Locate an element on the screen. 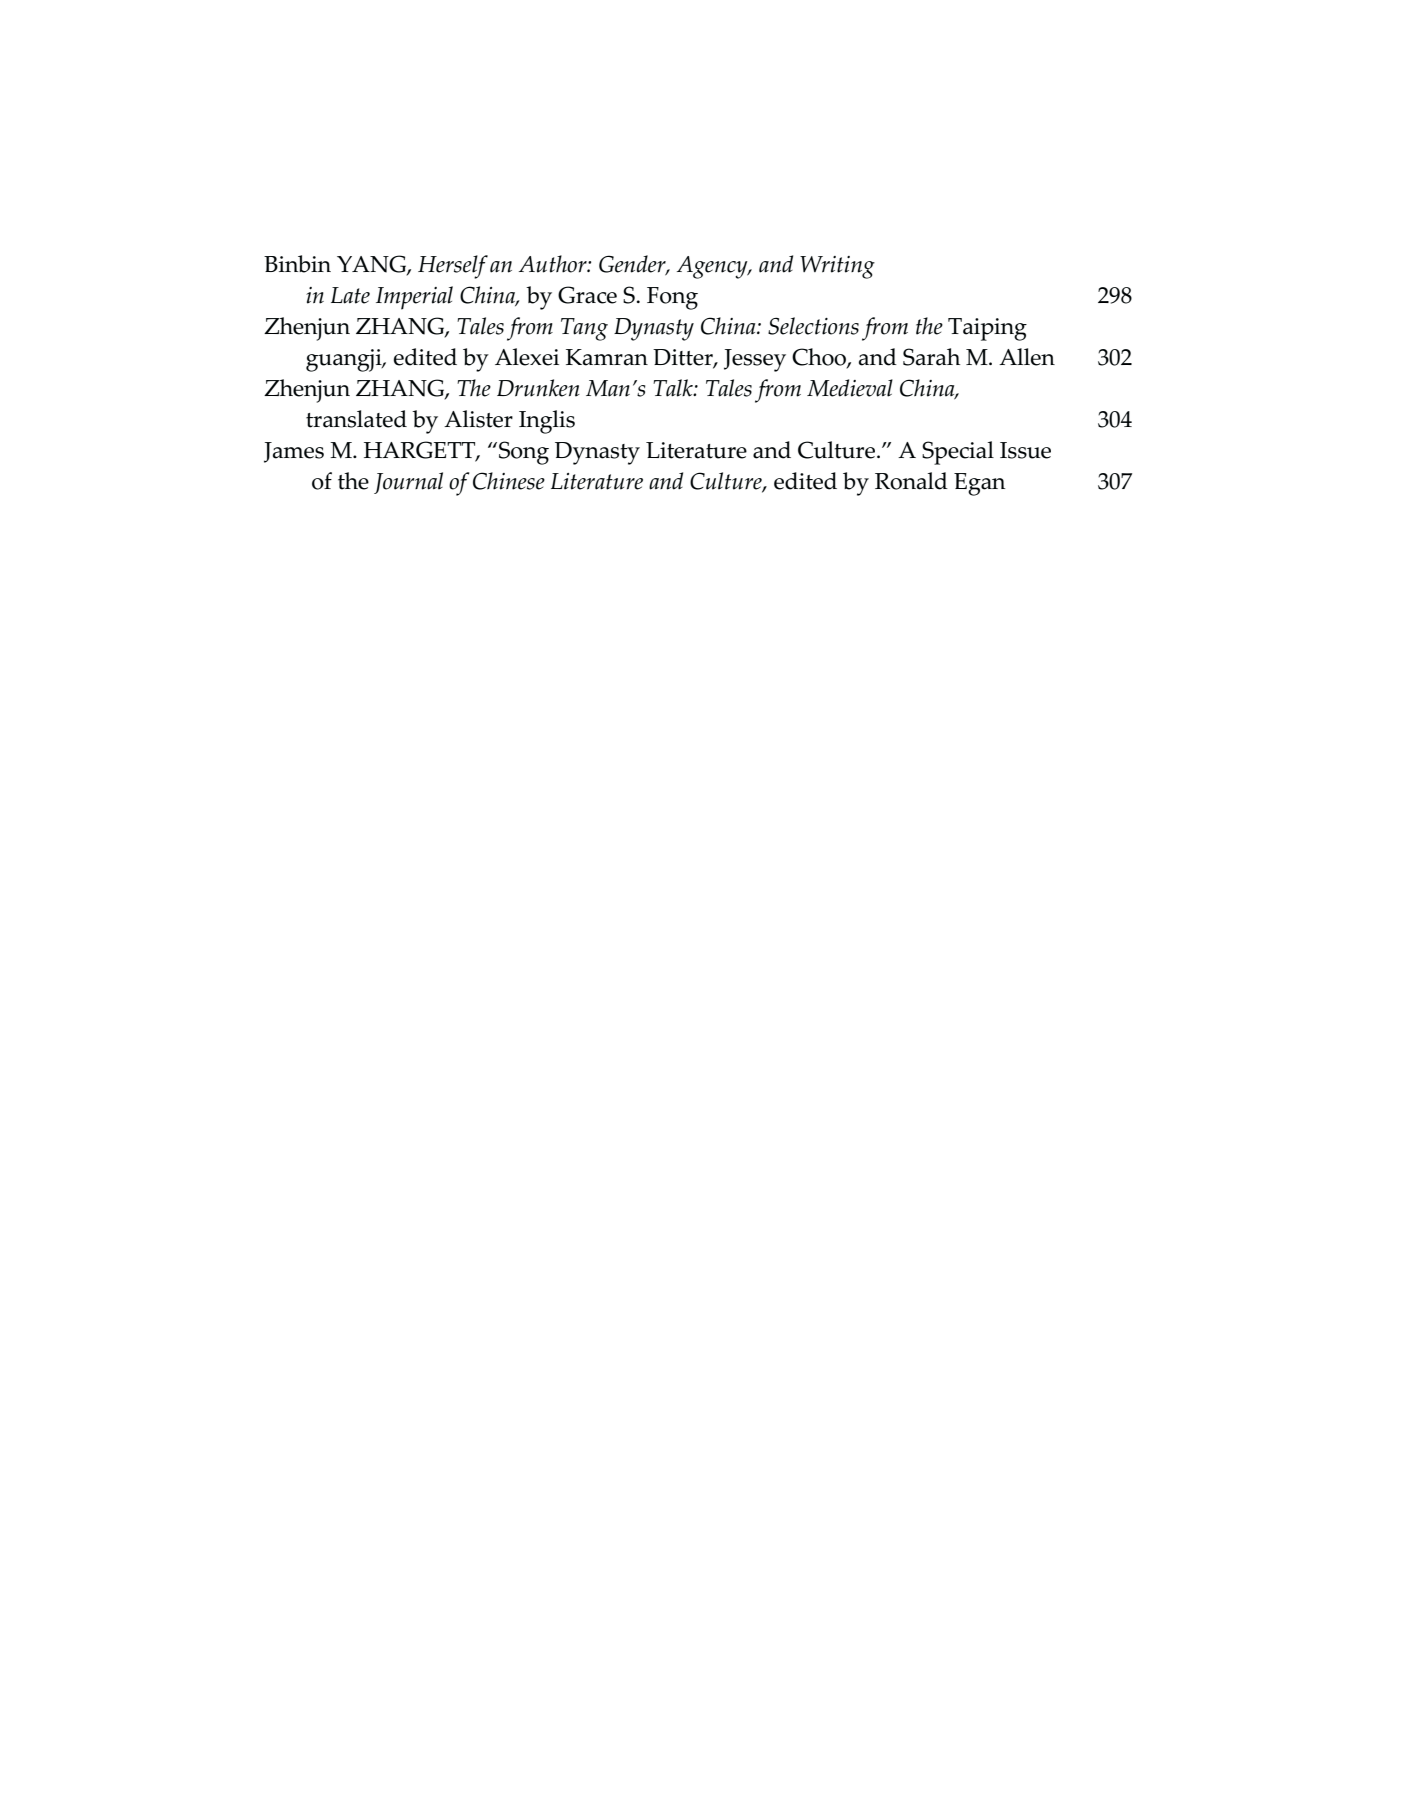  Talk is located at coordinates (674, 388).
